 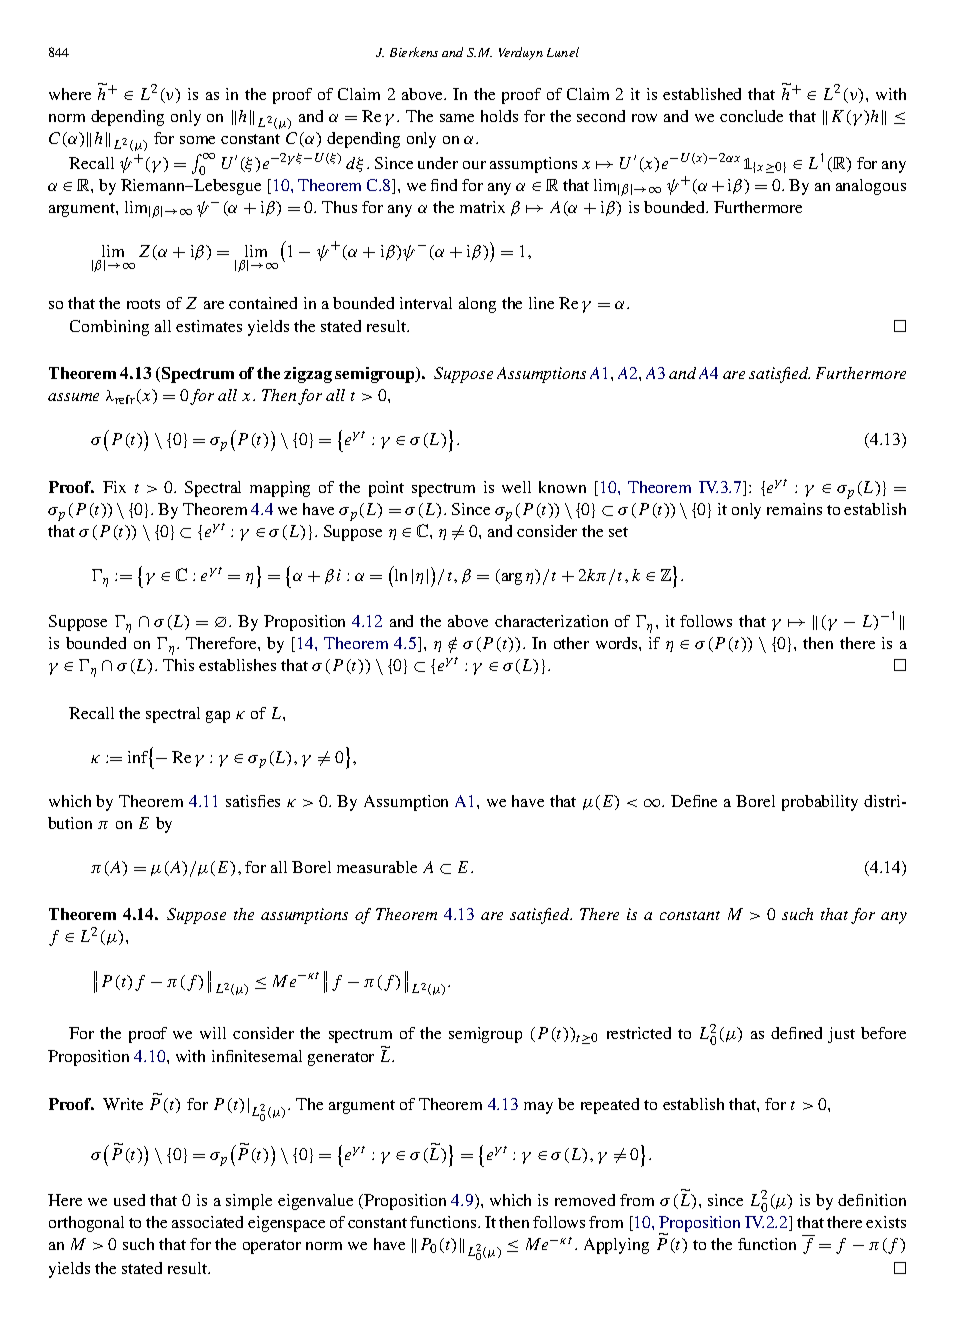 What do you see at coordinates (820, 803) in the screenshot?
I see `probability` at bounding box center [820, 803].
